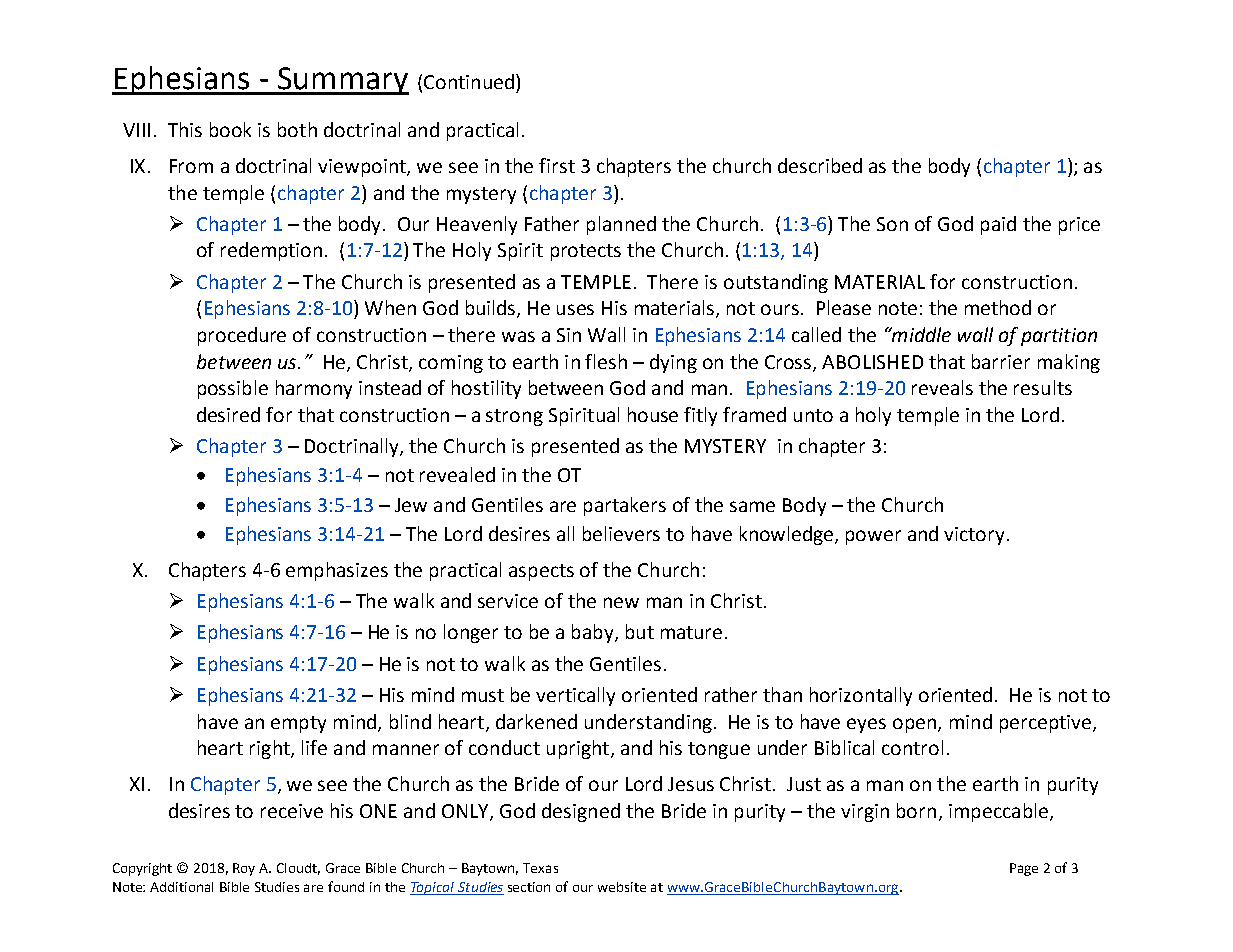 The height and width of the screenshot is (952, 1233). Describe the element at coordinates (228, 414) in the screenshot. I see `desired` at that location.
